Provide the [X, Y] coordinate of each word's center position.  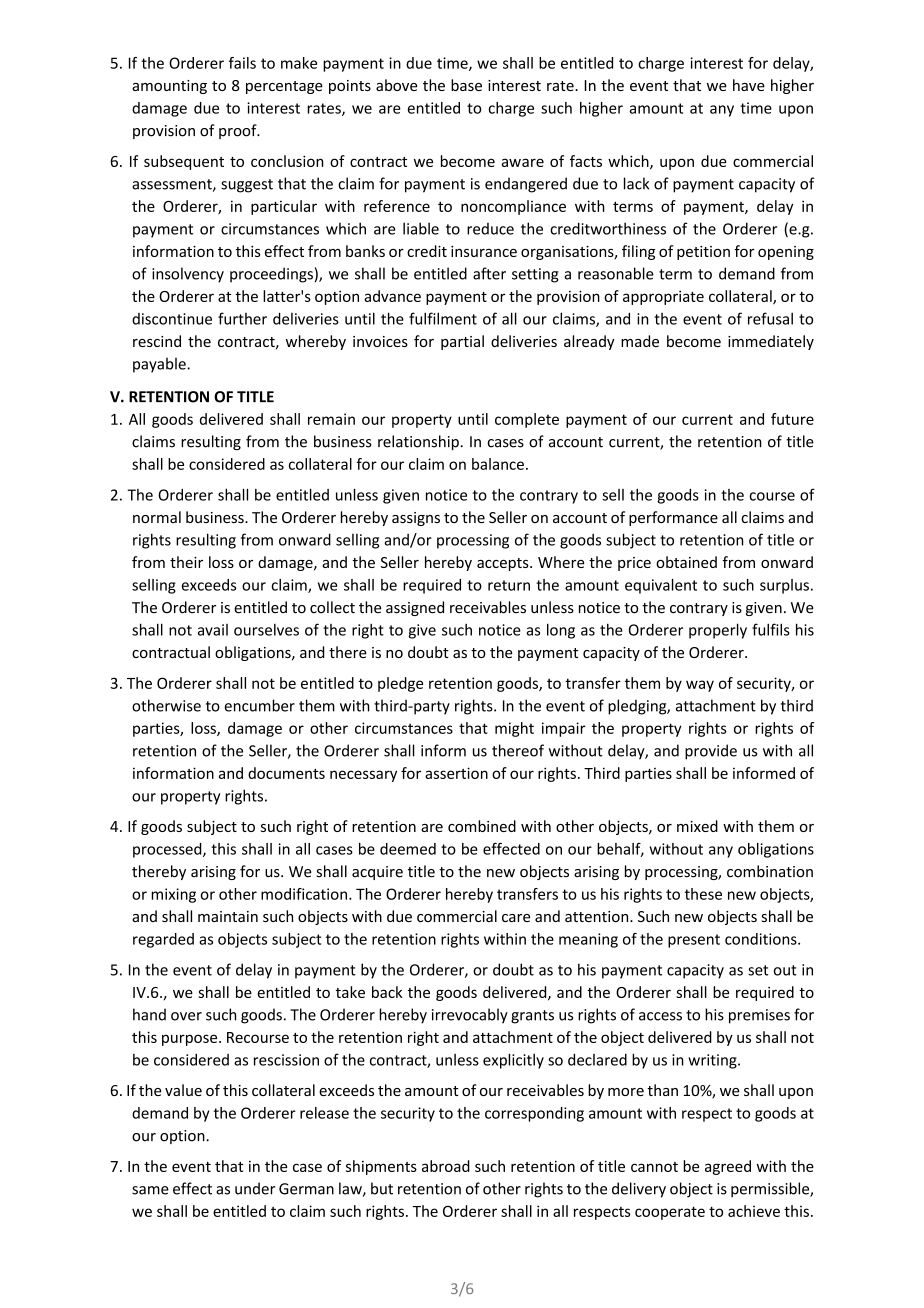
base [466, 85]
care [516, 918]
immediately [771, 342]
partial [462, 342]
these [703, 894]
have [749, 85]
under [255, 1188]
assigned [415, 608]
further [242, 318]
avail [213, 630]
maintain [228, 916]
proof [239, 131]
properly [718, 631]
